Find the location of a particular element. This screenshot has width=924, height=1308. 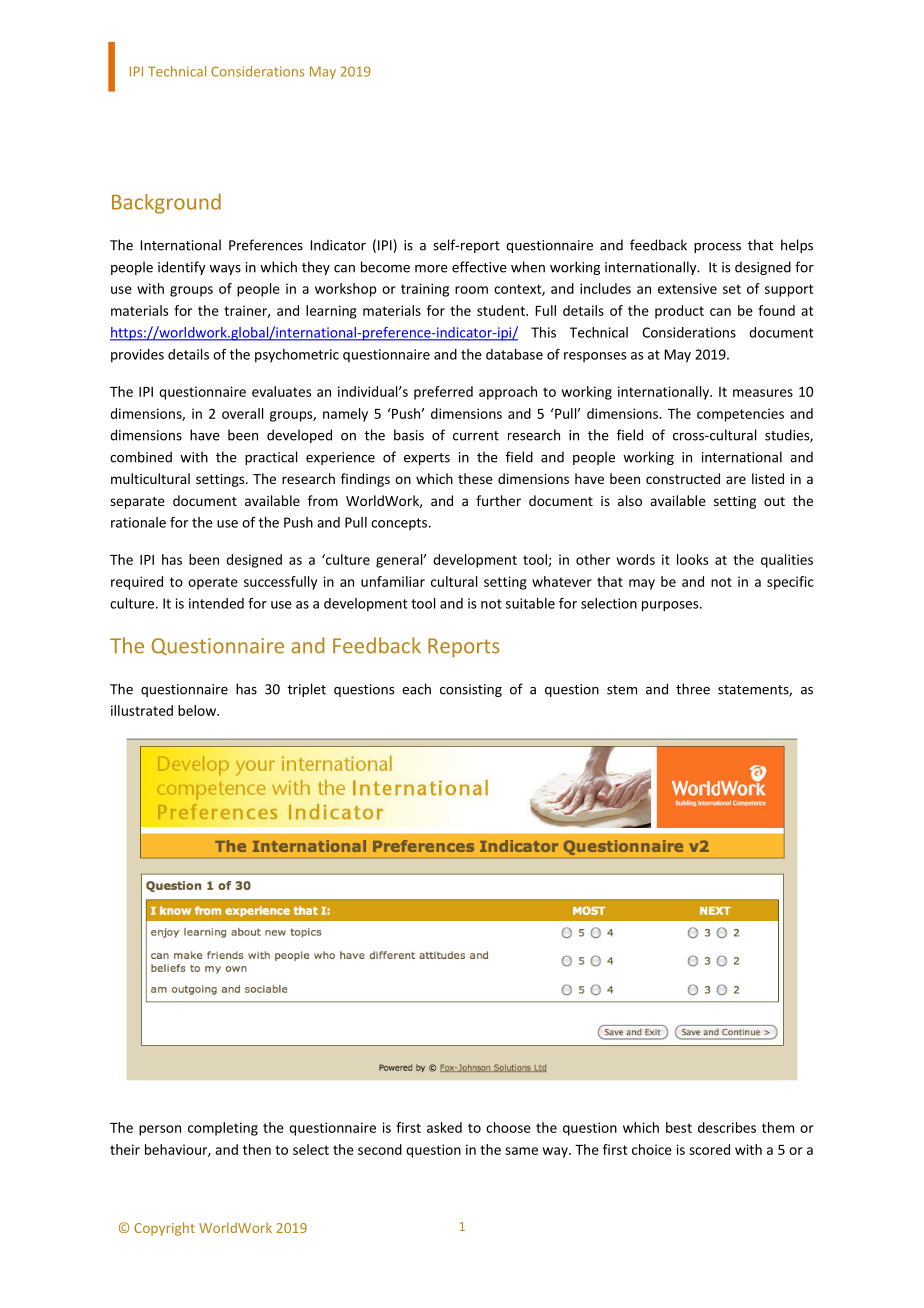

consisting is located at coordinates (471, 690).
